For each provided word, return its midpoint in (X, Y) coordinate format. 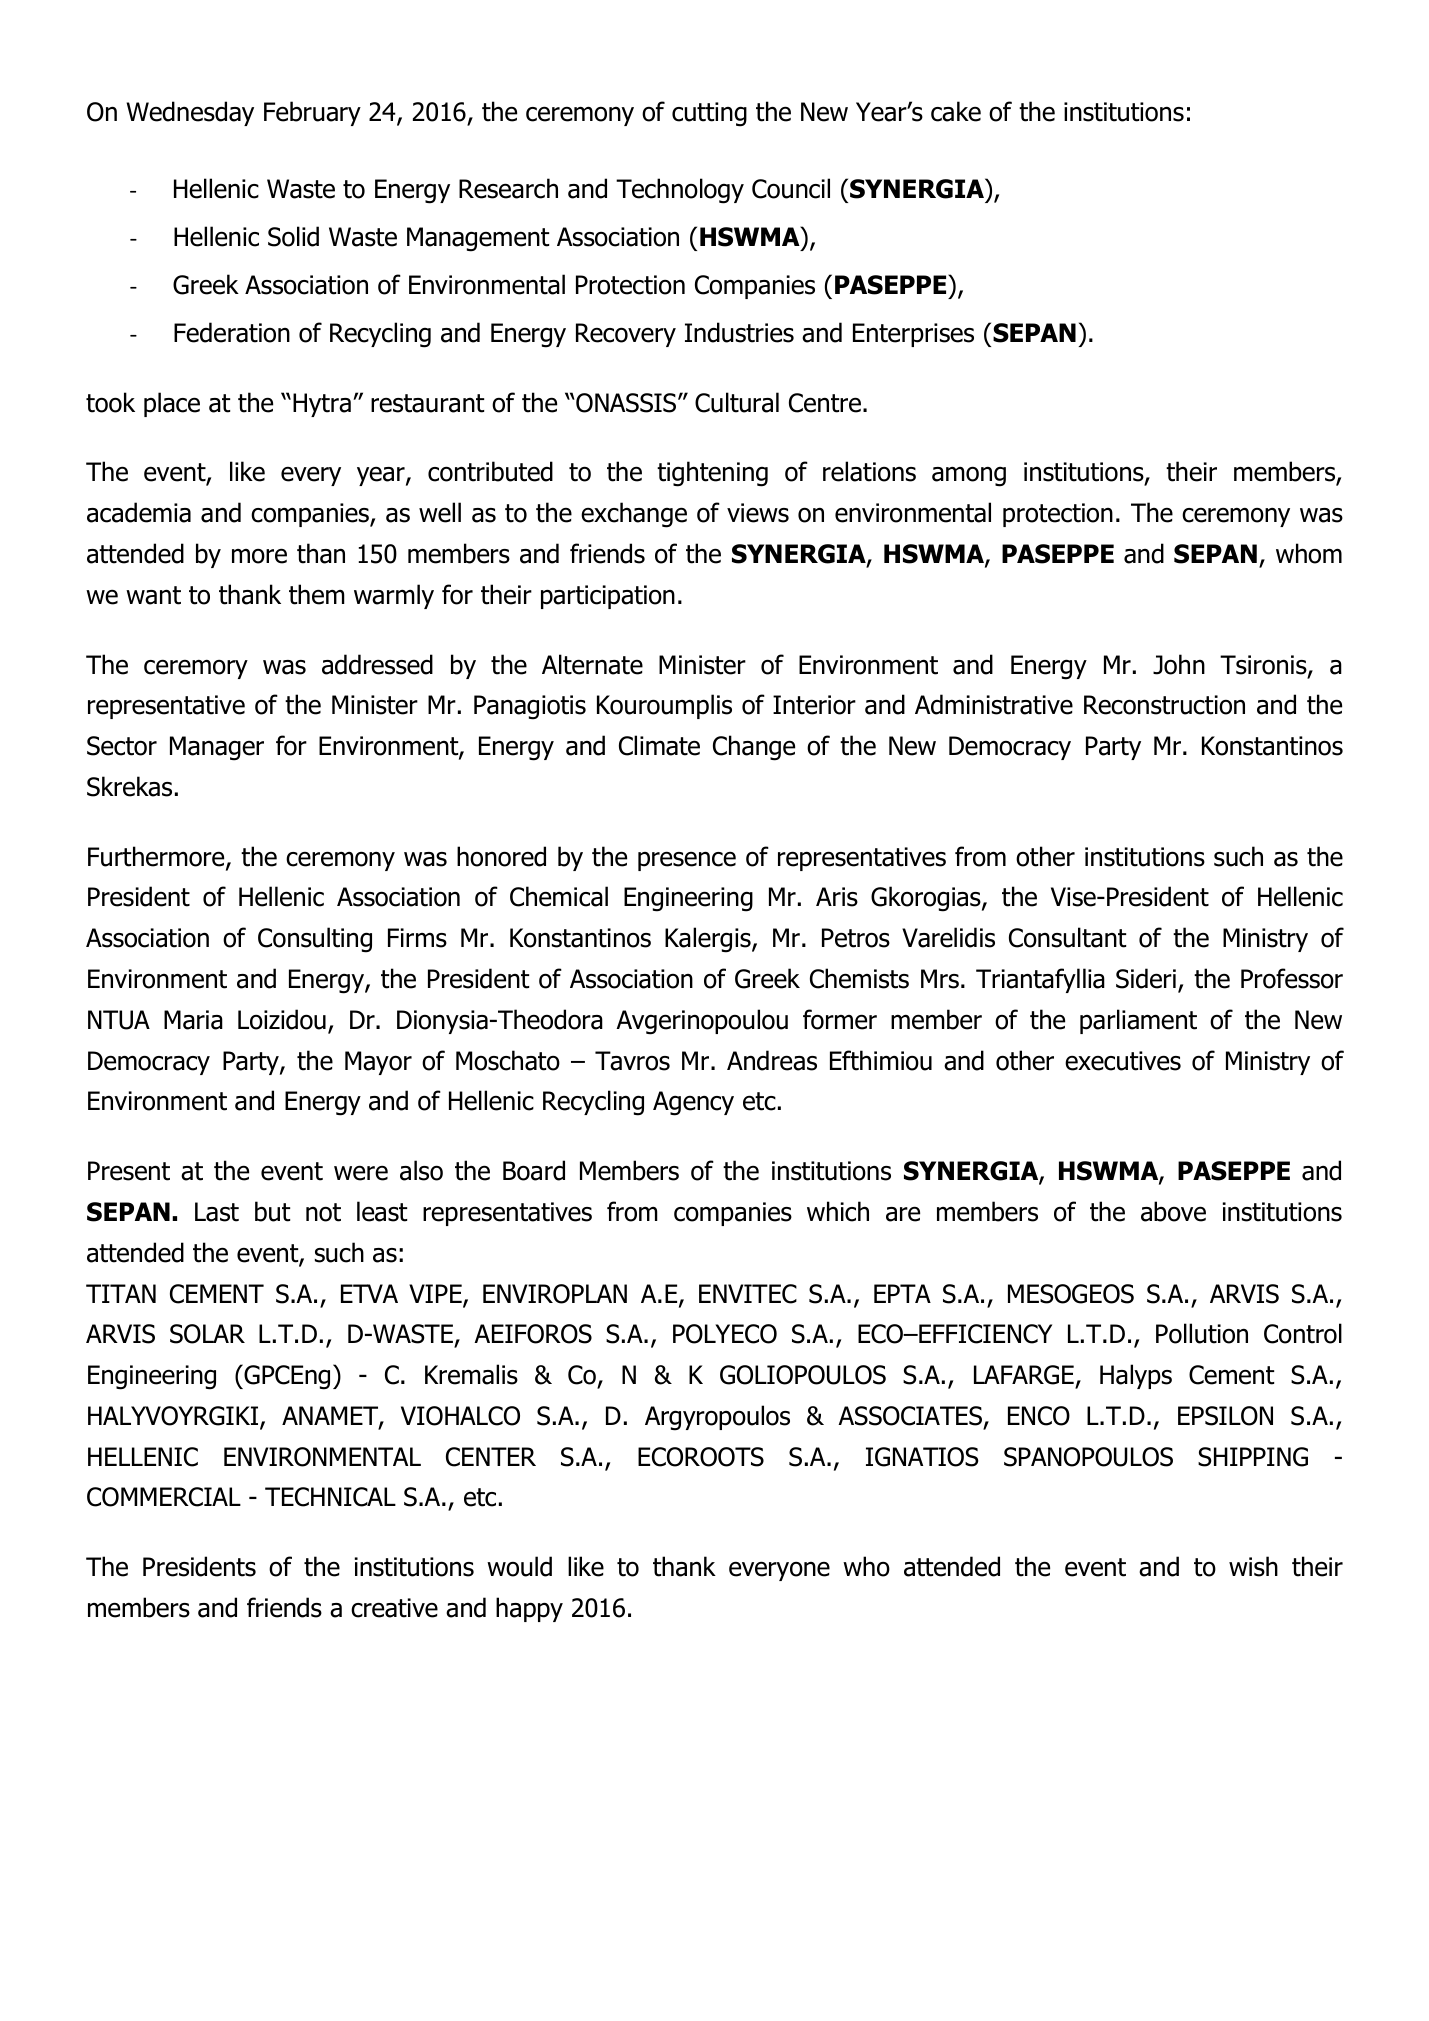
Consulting (315, 940)
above (1173, 1211)
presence (687, 861)
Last (217, 1212)
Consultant (1067, 937)
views (758, 513)
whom (1309, 553)
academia (139, 512)
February (312, 113)
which (838, 1211)
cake (956, 111)
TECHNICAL (330, 1497)
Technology (680, 191)
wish (1253, 1566)
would (519, 1566)
